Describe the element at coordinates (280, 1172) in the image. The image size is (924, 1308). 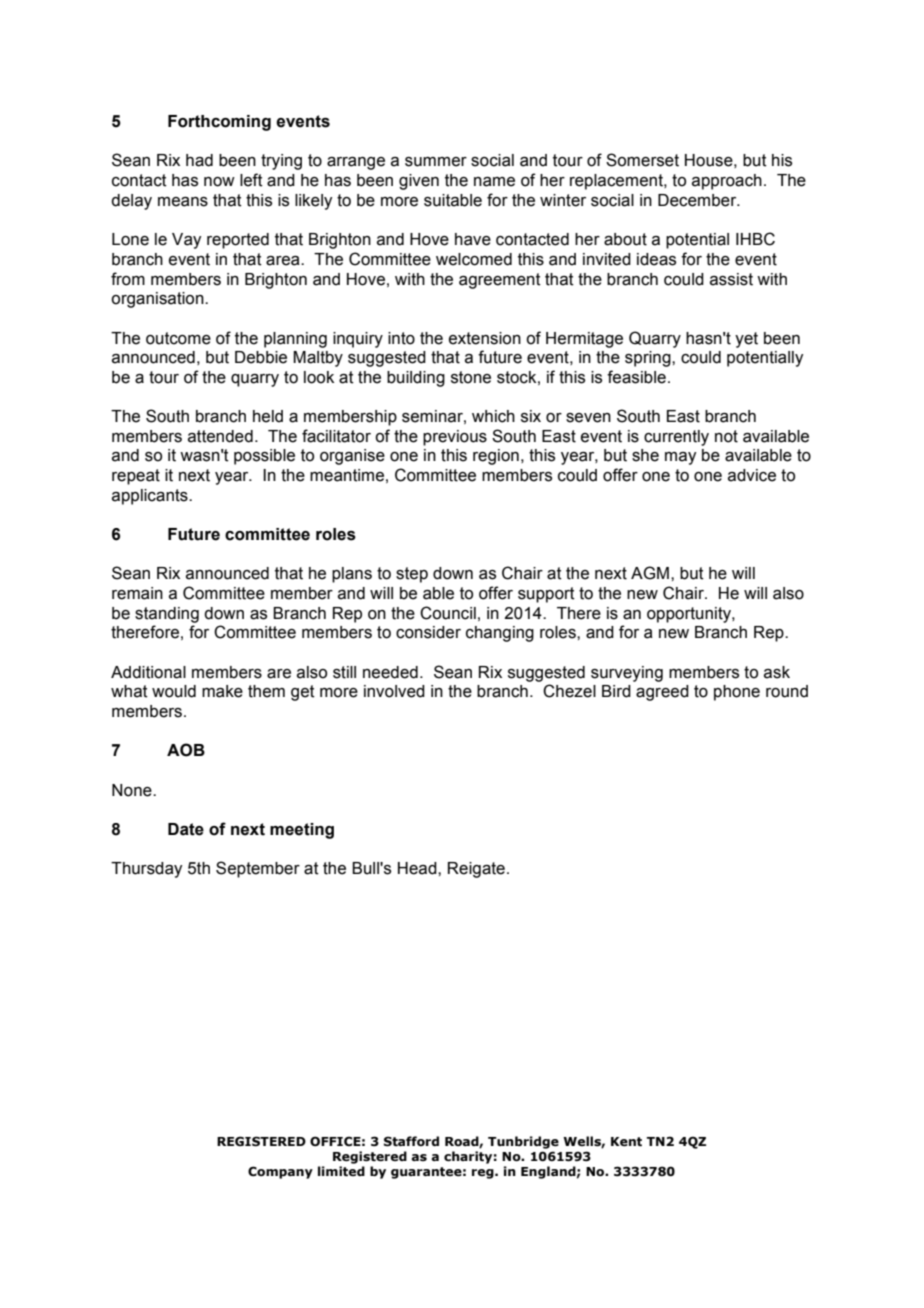
I see `Company` at that location.
